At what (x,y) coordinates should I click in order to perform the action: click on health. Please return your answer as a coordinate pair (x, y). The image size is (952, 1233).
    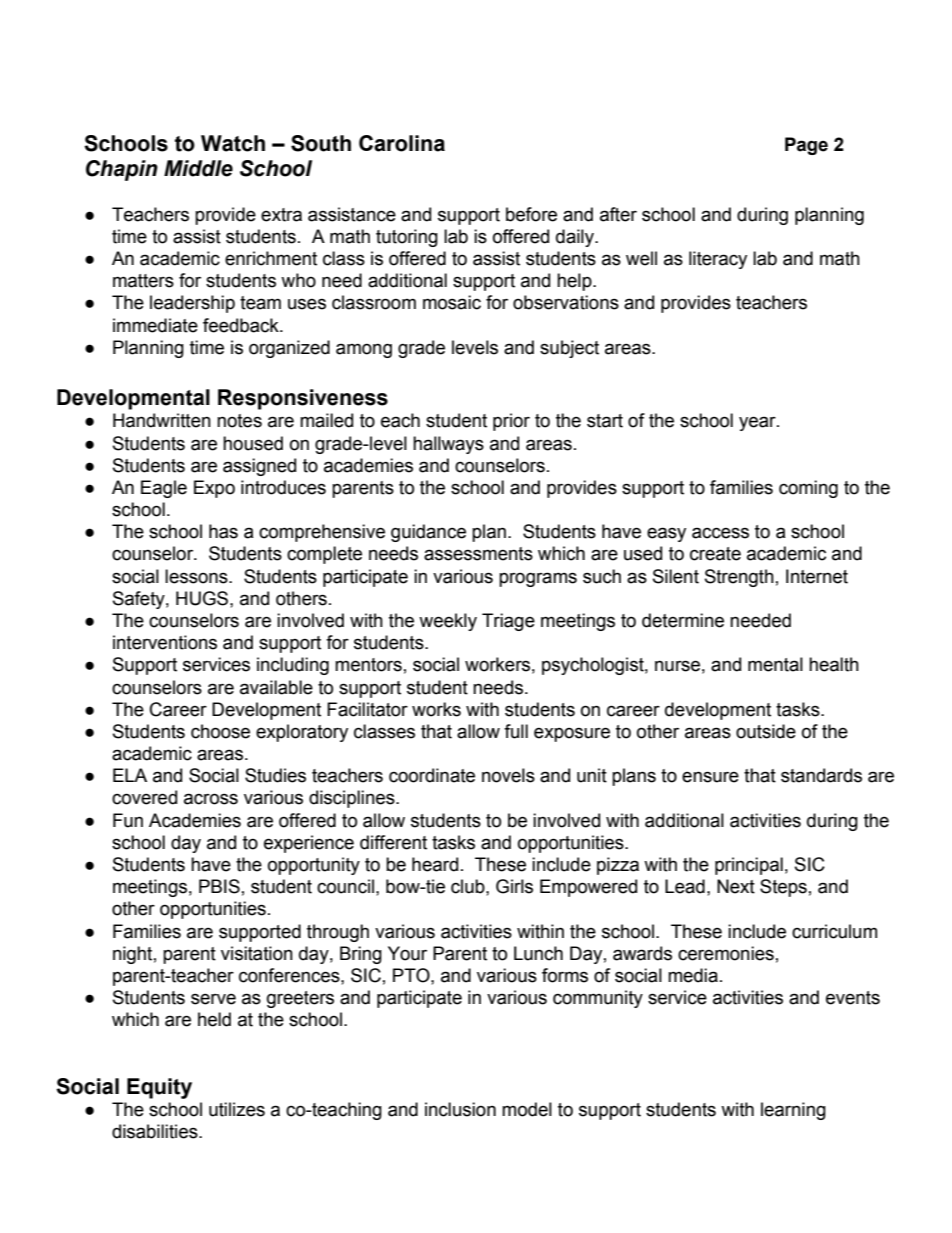
    Looking at the image, I should click on (834, 664).
